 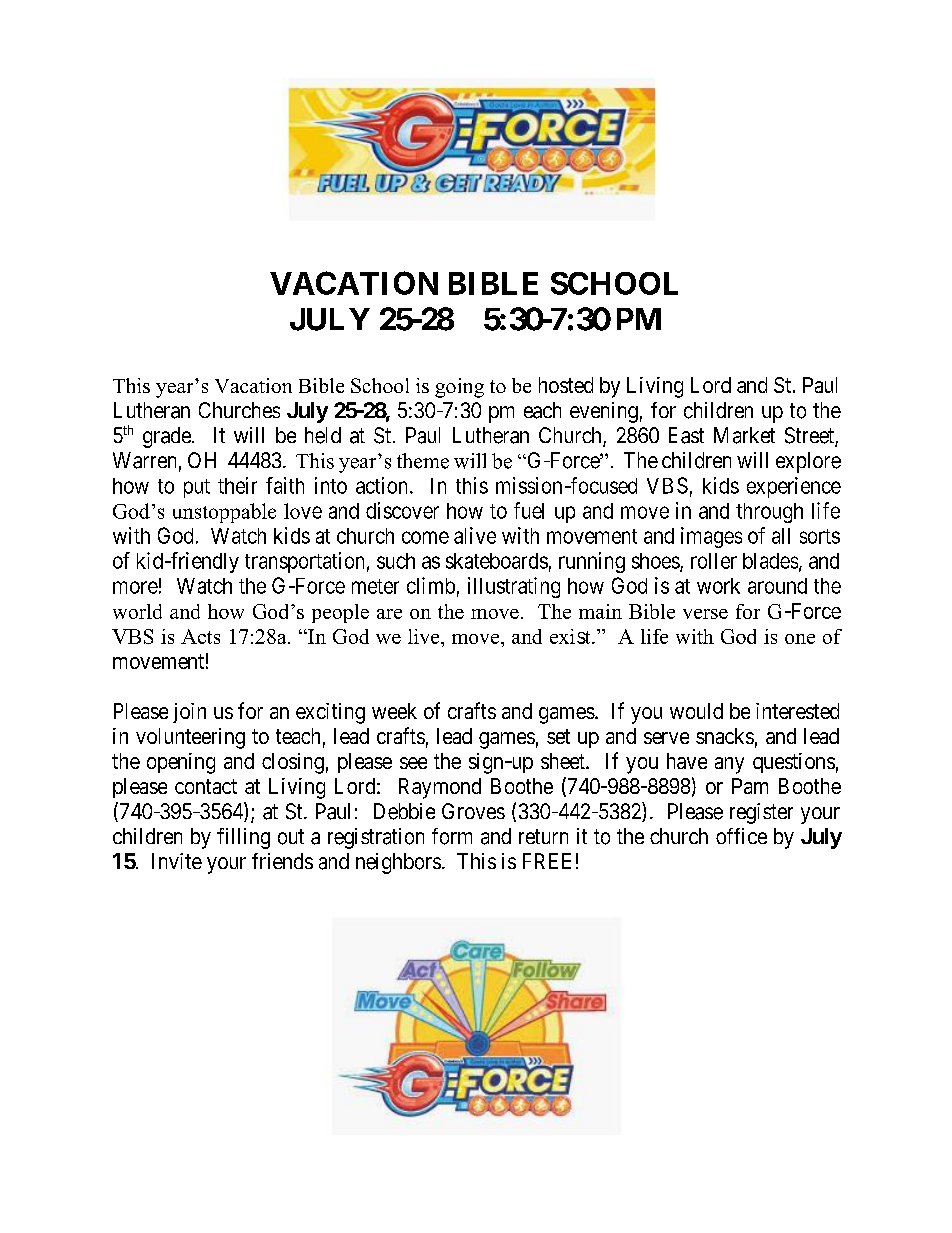 I want to click on through, so click(x=769, y=513).
